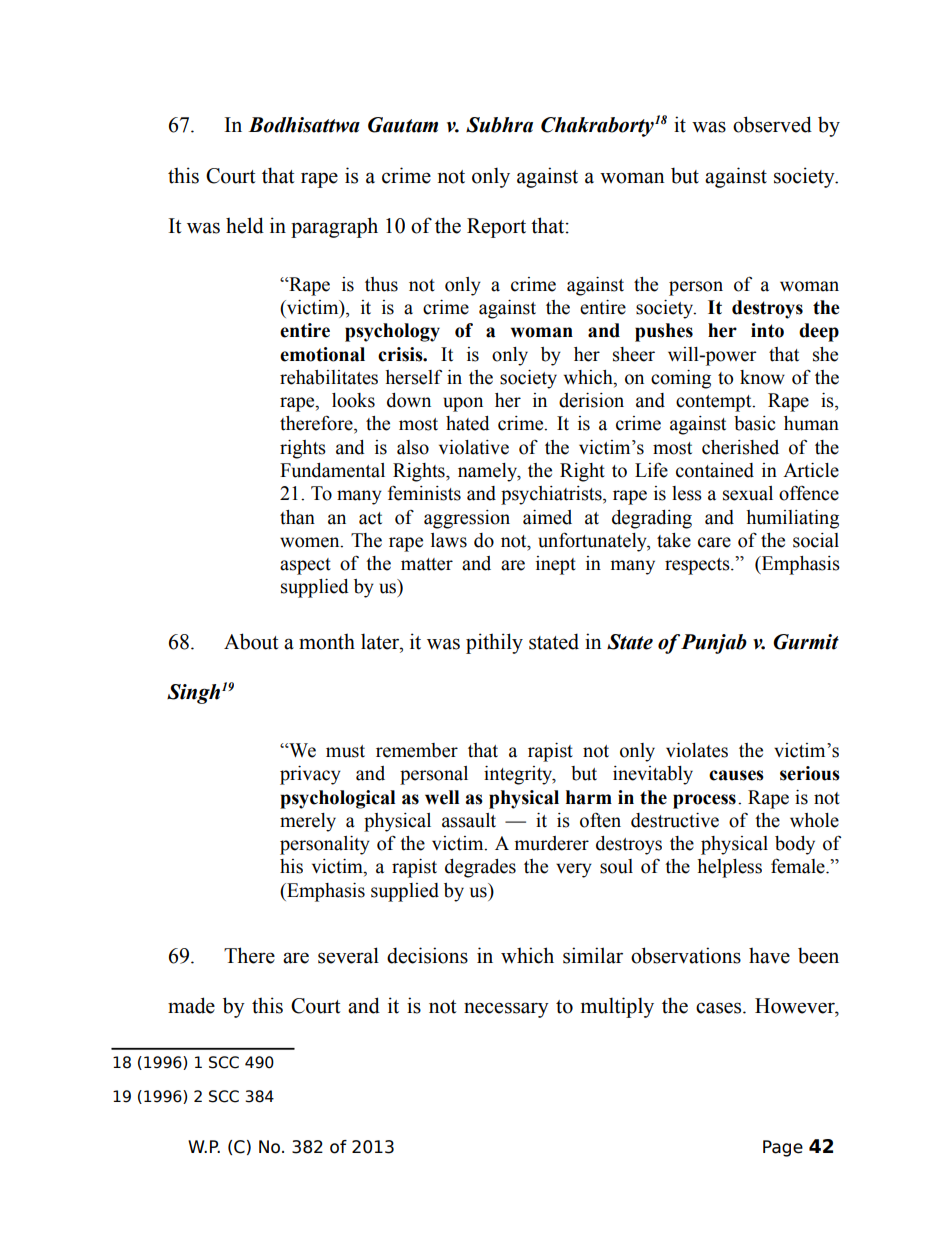 The width and height of the page is (952, 1233). Describe the element at coordinates (714, 644) in the page. I see `Punjab` at that location.
